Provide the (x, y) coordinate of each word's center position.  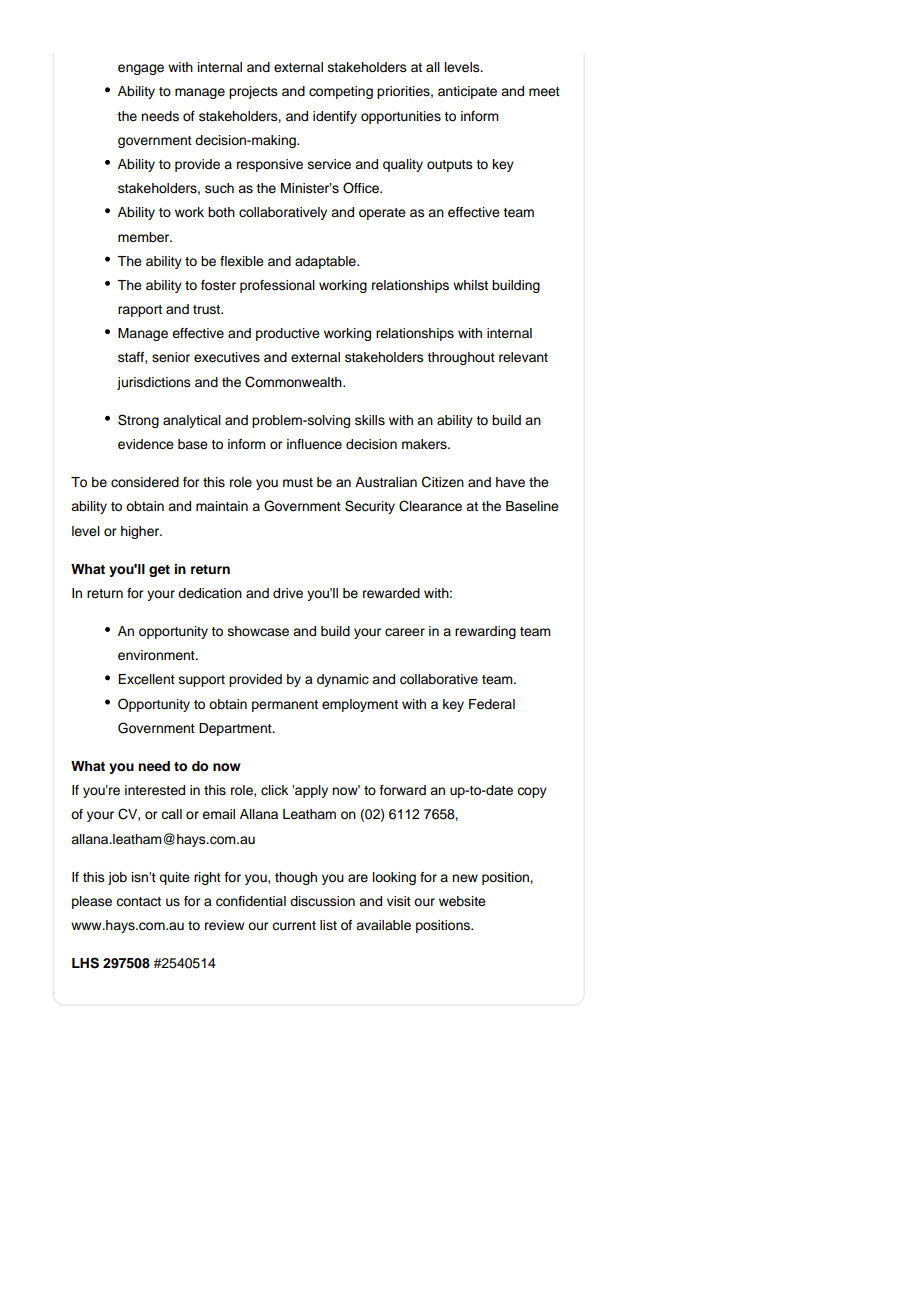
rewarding (485, 632)
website (462, 901)
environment (157, 655)
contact (138, 901)
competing (341, 92)
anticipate (467, 92)
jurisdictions (154, 383)
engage (141, 69)
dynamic (343, 680)
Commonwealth (294, 382)
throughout (461, 358)
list (328, 925)
